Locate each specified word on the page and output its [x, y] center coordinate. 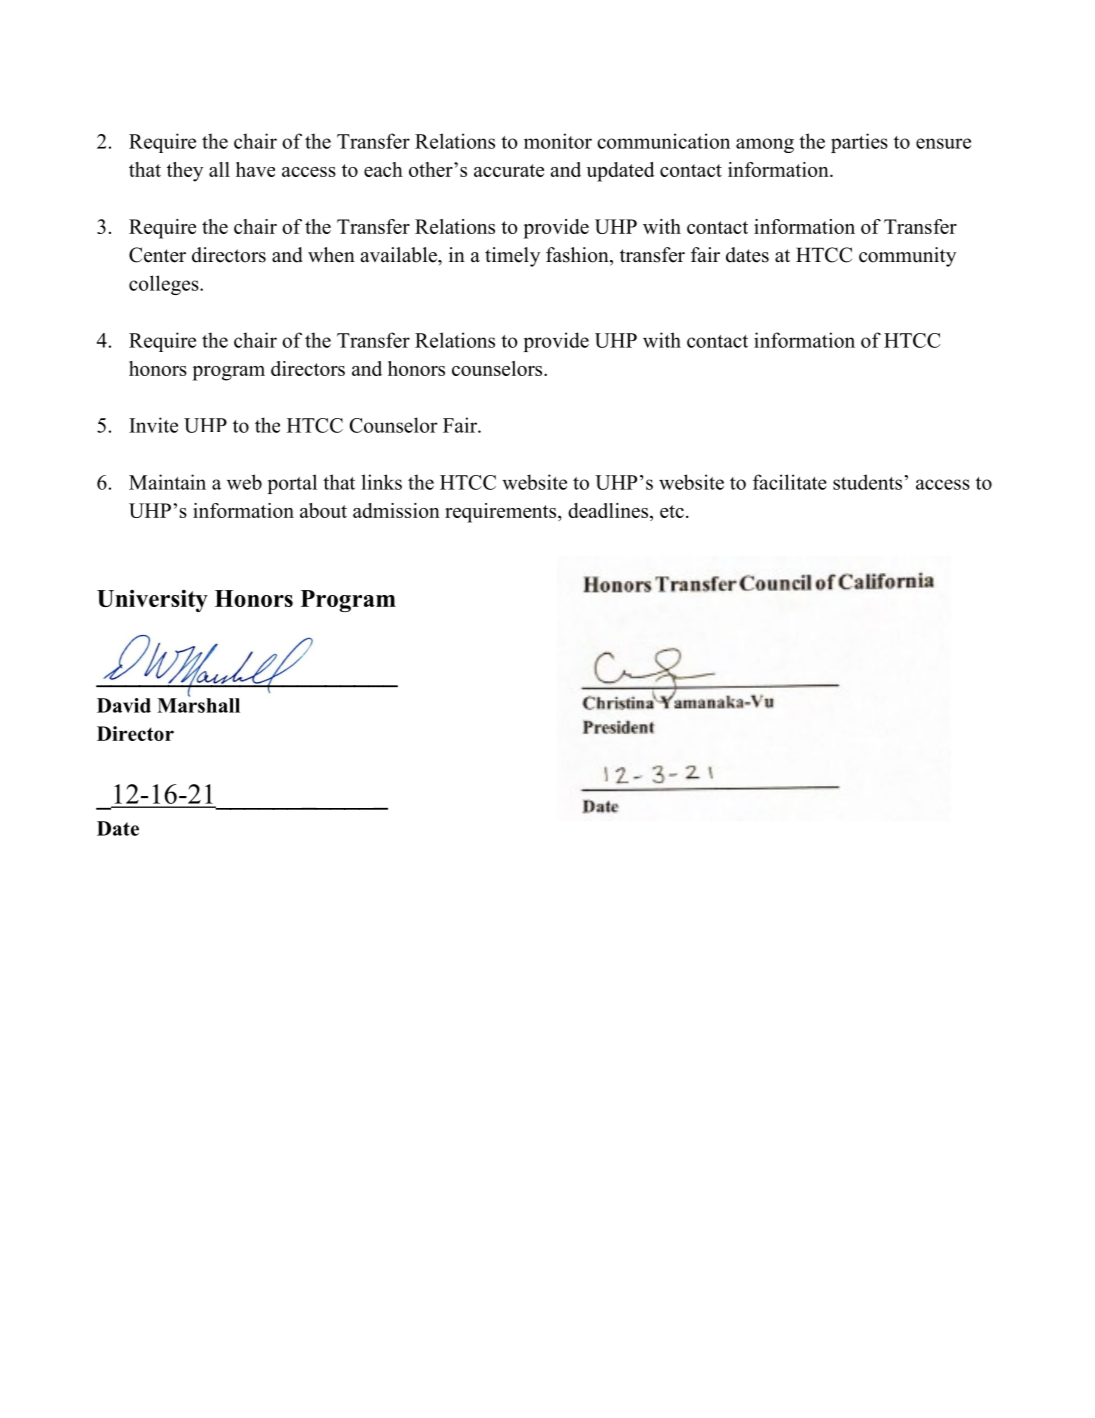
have [255, 169]
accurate [509, 170]
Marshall [198, 704]
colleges [165, 285]
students [867, 482]
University [152, 600]
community [907, 257]
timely [512, 257]
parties [859, 143]
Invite [153, 425]
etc [672, 511]
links [381, 482]
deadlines [609, 512]
